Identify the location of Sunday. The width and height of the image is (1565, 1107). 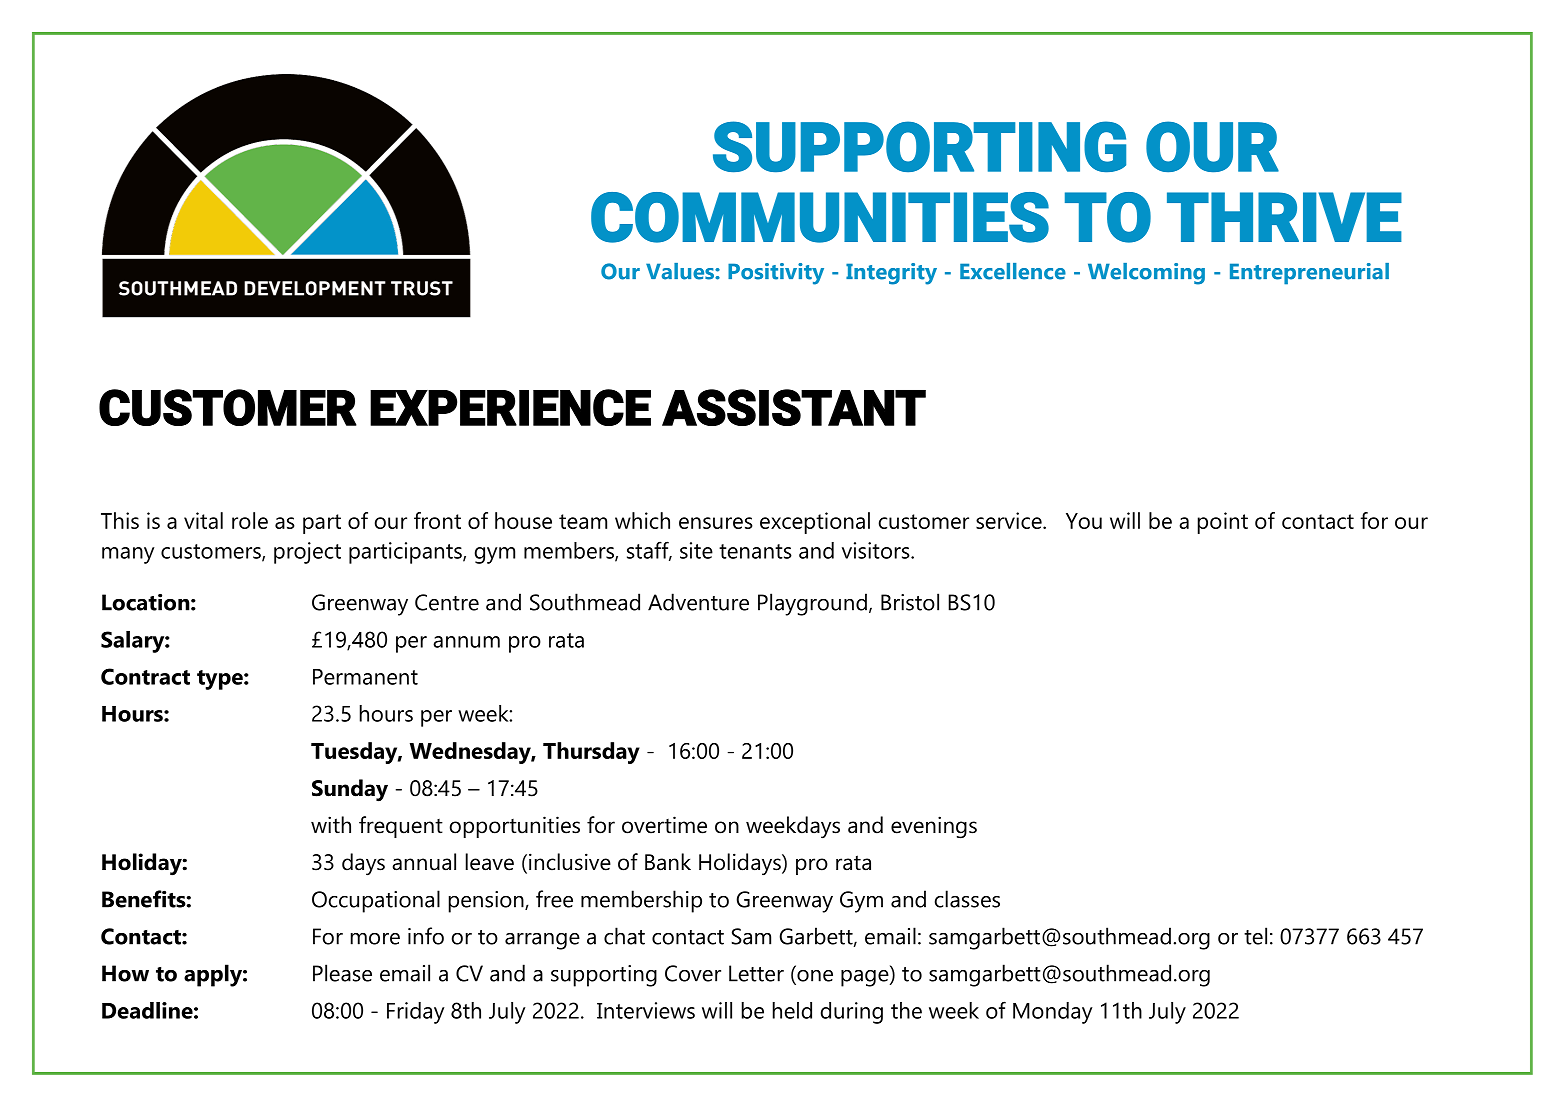
(350, 790).
